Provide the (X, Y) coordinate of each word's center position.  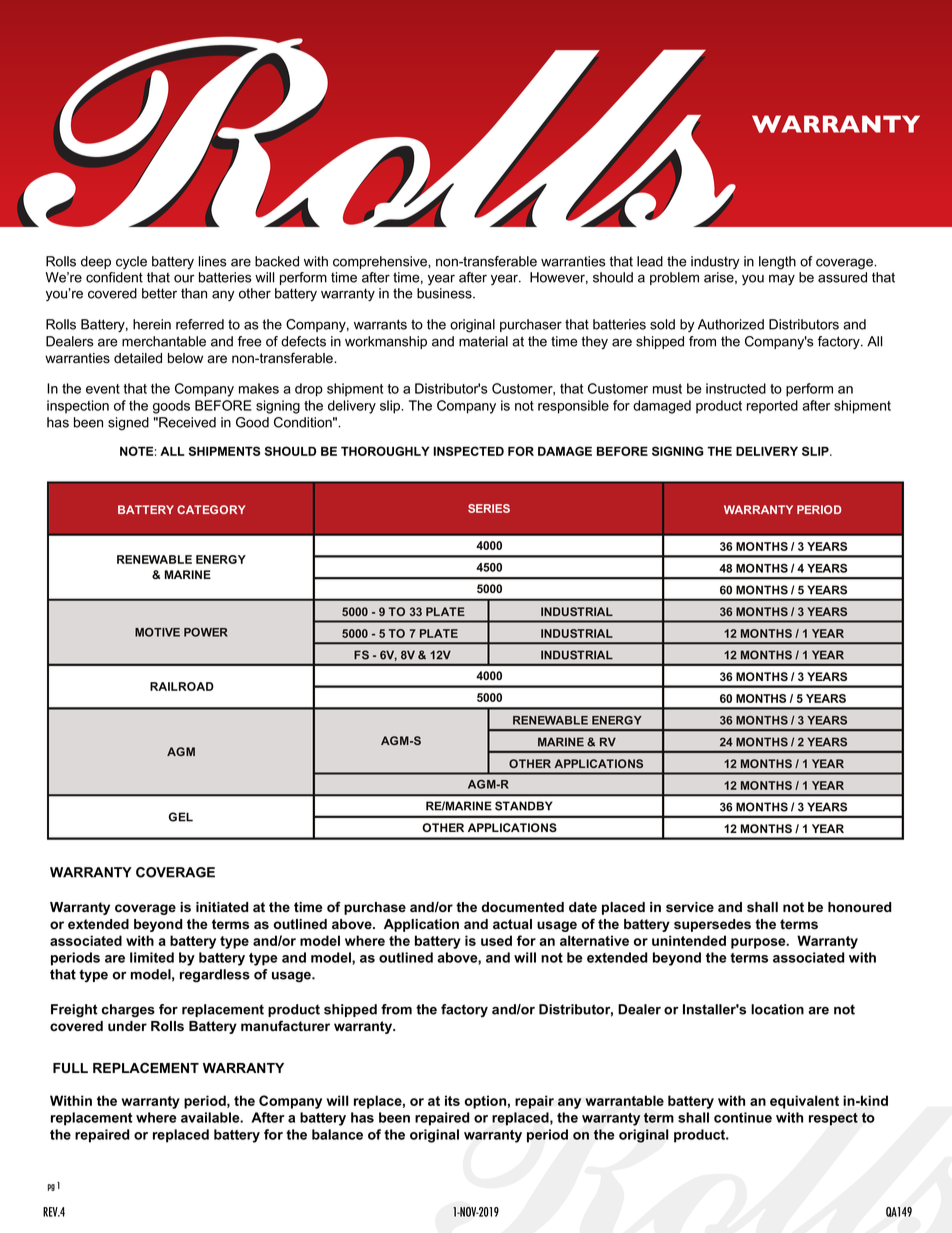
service (690, 907)
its (452, 1100)
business (445, 293)
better (159, 293)
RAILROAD (182, 686)
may (782, 280)
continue (743, 1117)
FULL (70, 1068)
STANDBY (524, 806)
